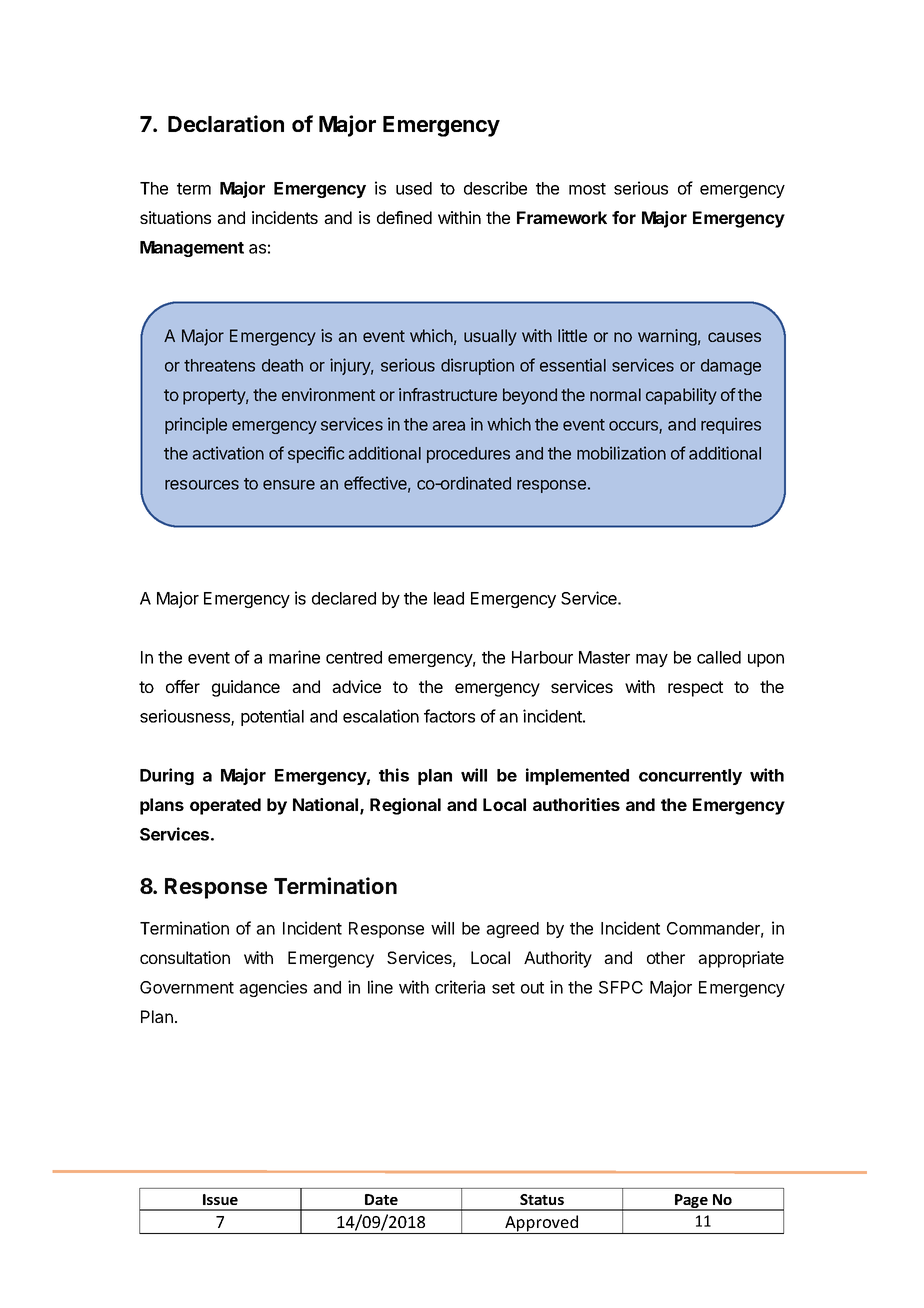 This screenshot has width=924, height=1308. I want to click on factors, so click(449, 716).
